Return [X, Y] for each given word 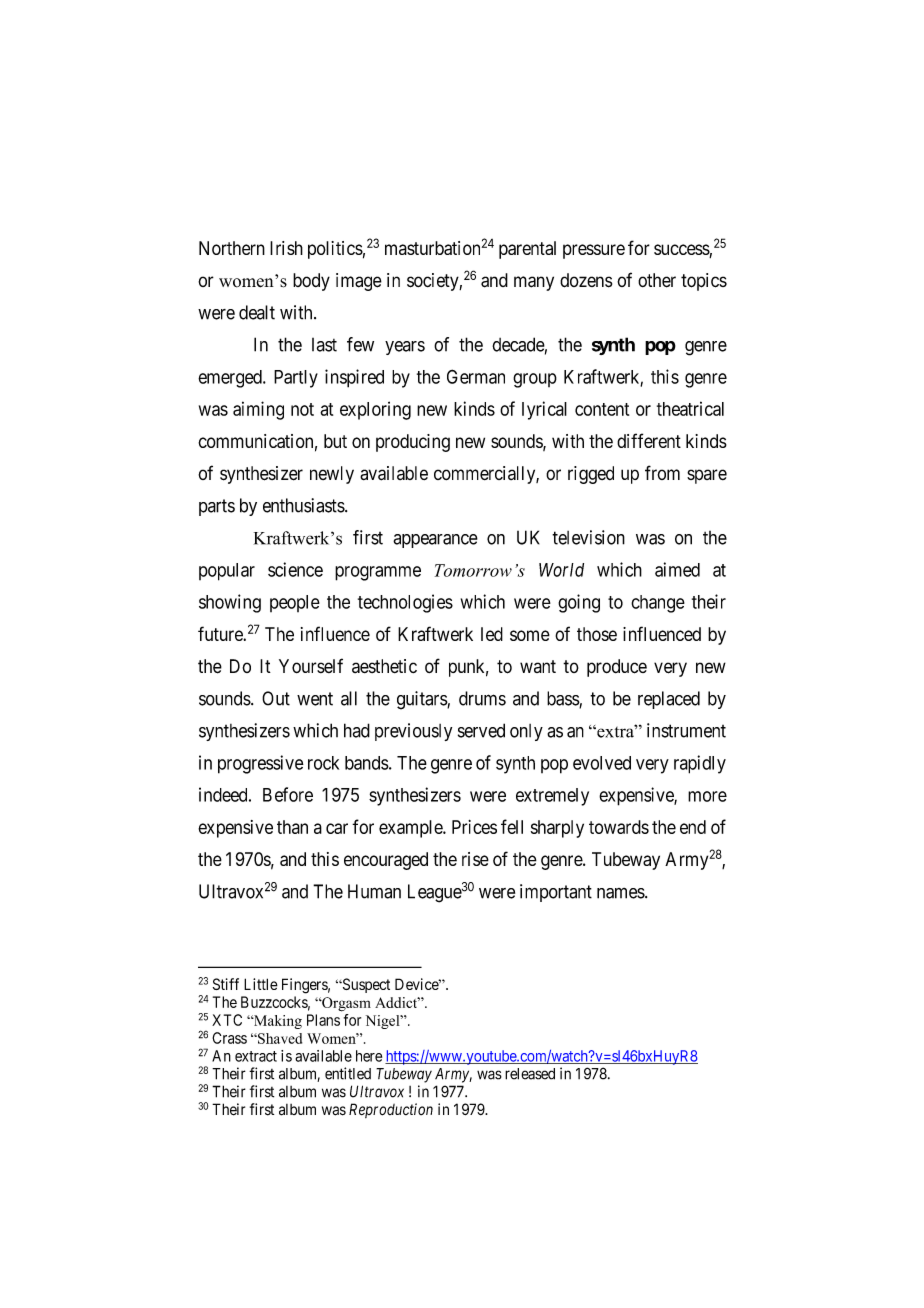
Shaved [279, 1038]
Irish [286, 248]
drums [482, 698]
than [292, 827]
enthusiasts [304, 505]
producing [413, 443]
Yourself [311, 665]
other [657, 280]
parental [527, 250]
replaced [669, 700]
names [621, 893]
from [662, 472]
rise [475, 859]
